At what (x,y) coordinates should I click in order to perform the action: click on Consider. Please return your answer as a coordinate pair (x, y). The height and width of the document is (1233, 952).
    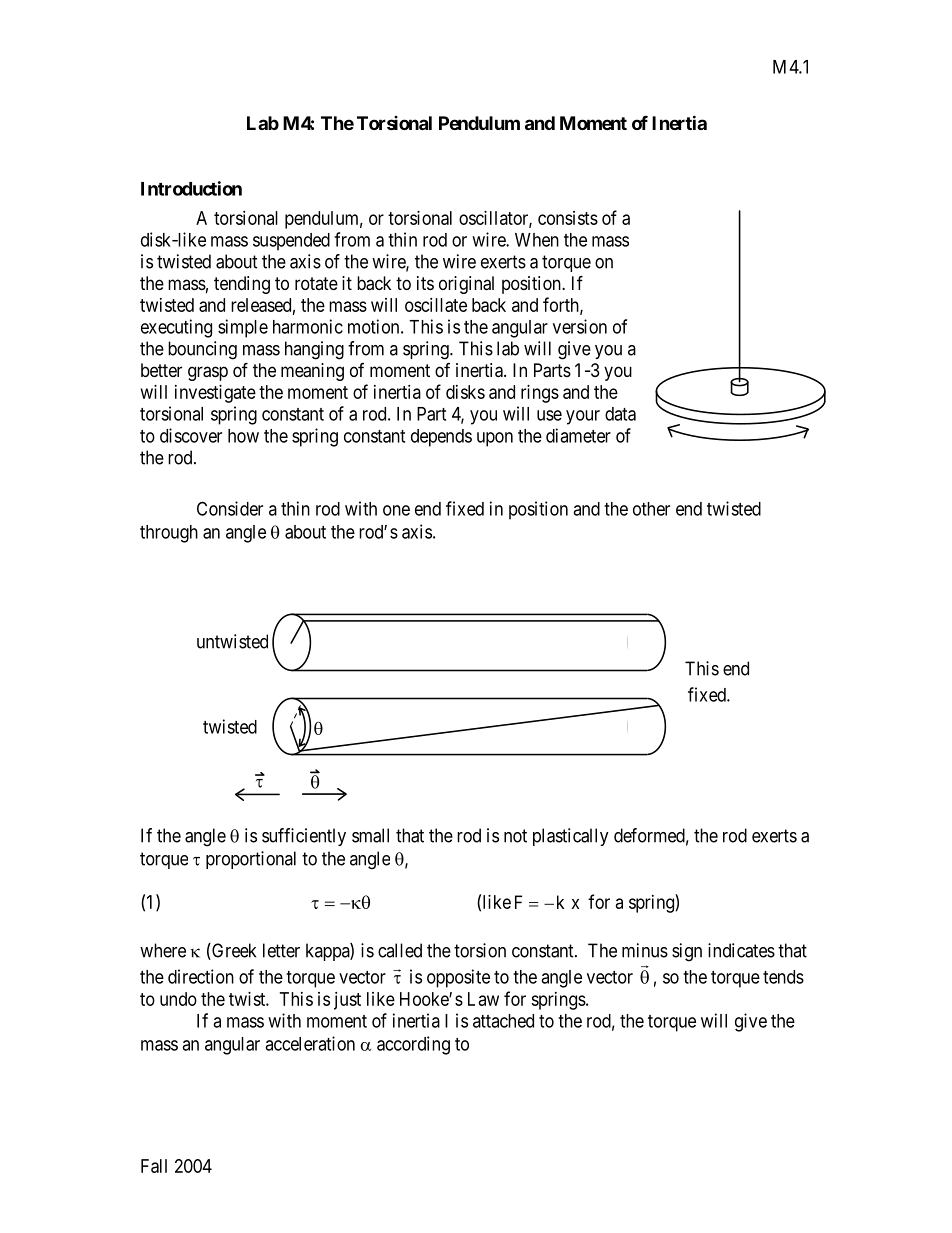
    Looking at the image, I should click on (230, 508).
